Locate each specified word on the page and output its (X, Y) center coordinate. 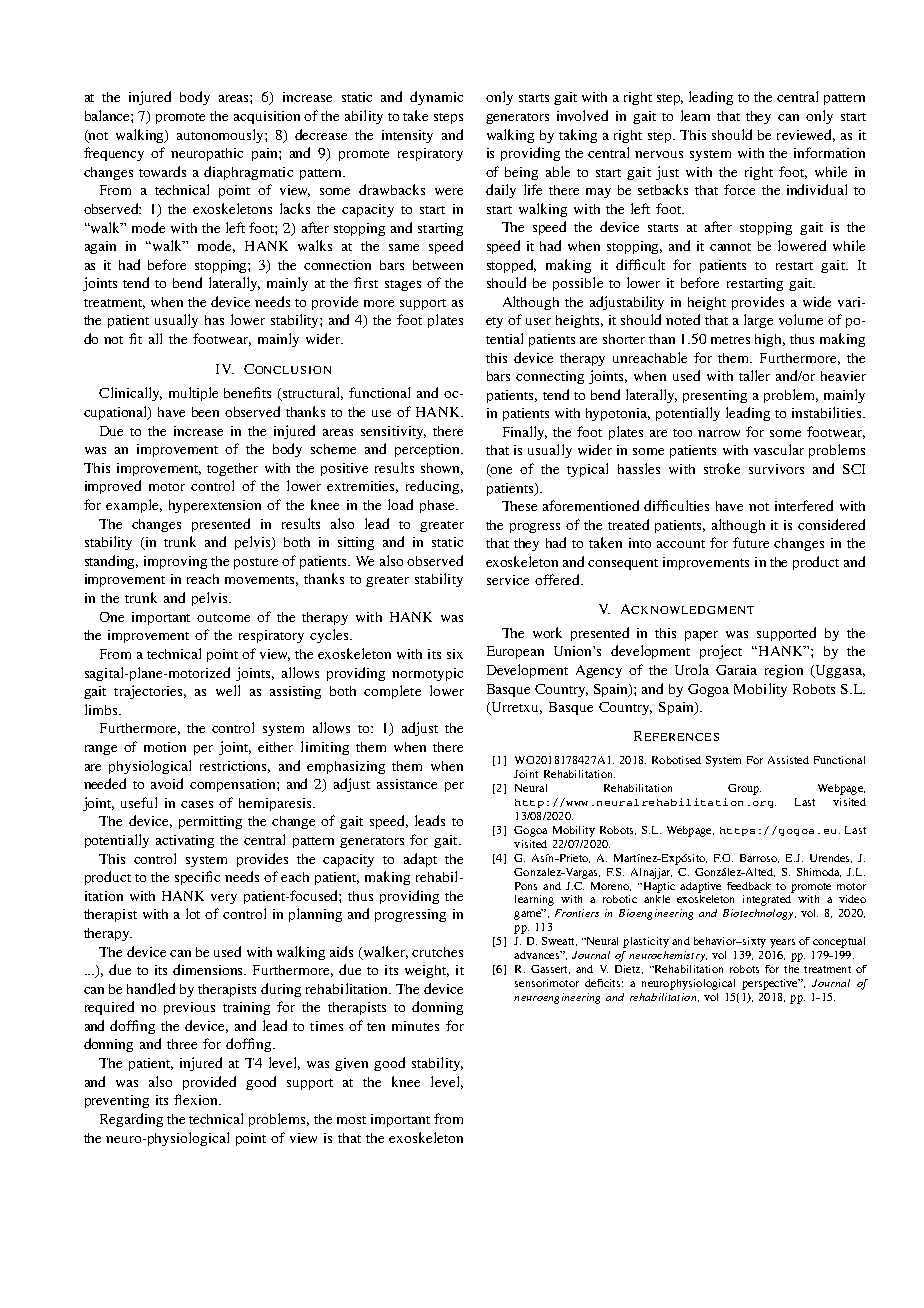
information (829, 152)
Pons (526, 886)
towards (162, 171)
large (758, 321)
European (515, 652)
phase (438, 506)
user (538, 321)
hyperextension (215, 506)
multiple (193, 394)
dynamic (436, 98)
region (784, 671)
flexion (197, 1099)
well (228, 690)
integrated (767, 900)
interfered (804, 505)
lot (193, 913)
